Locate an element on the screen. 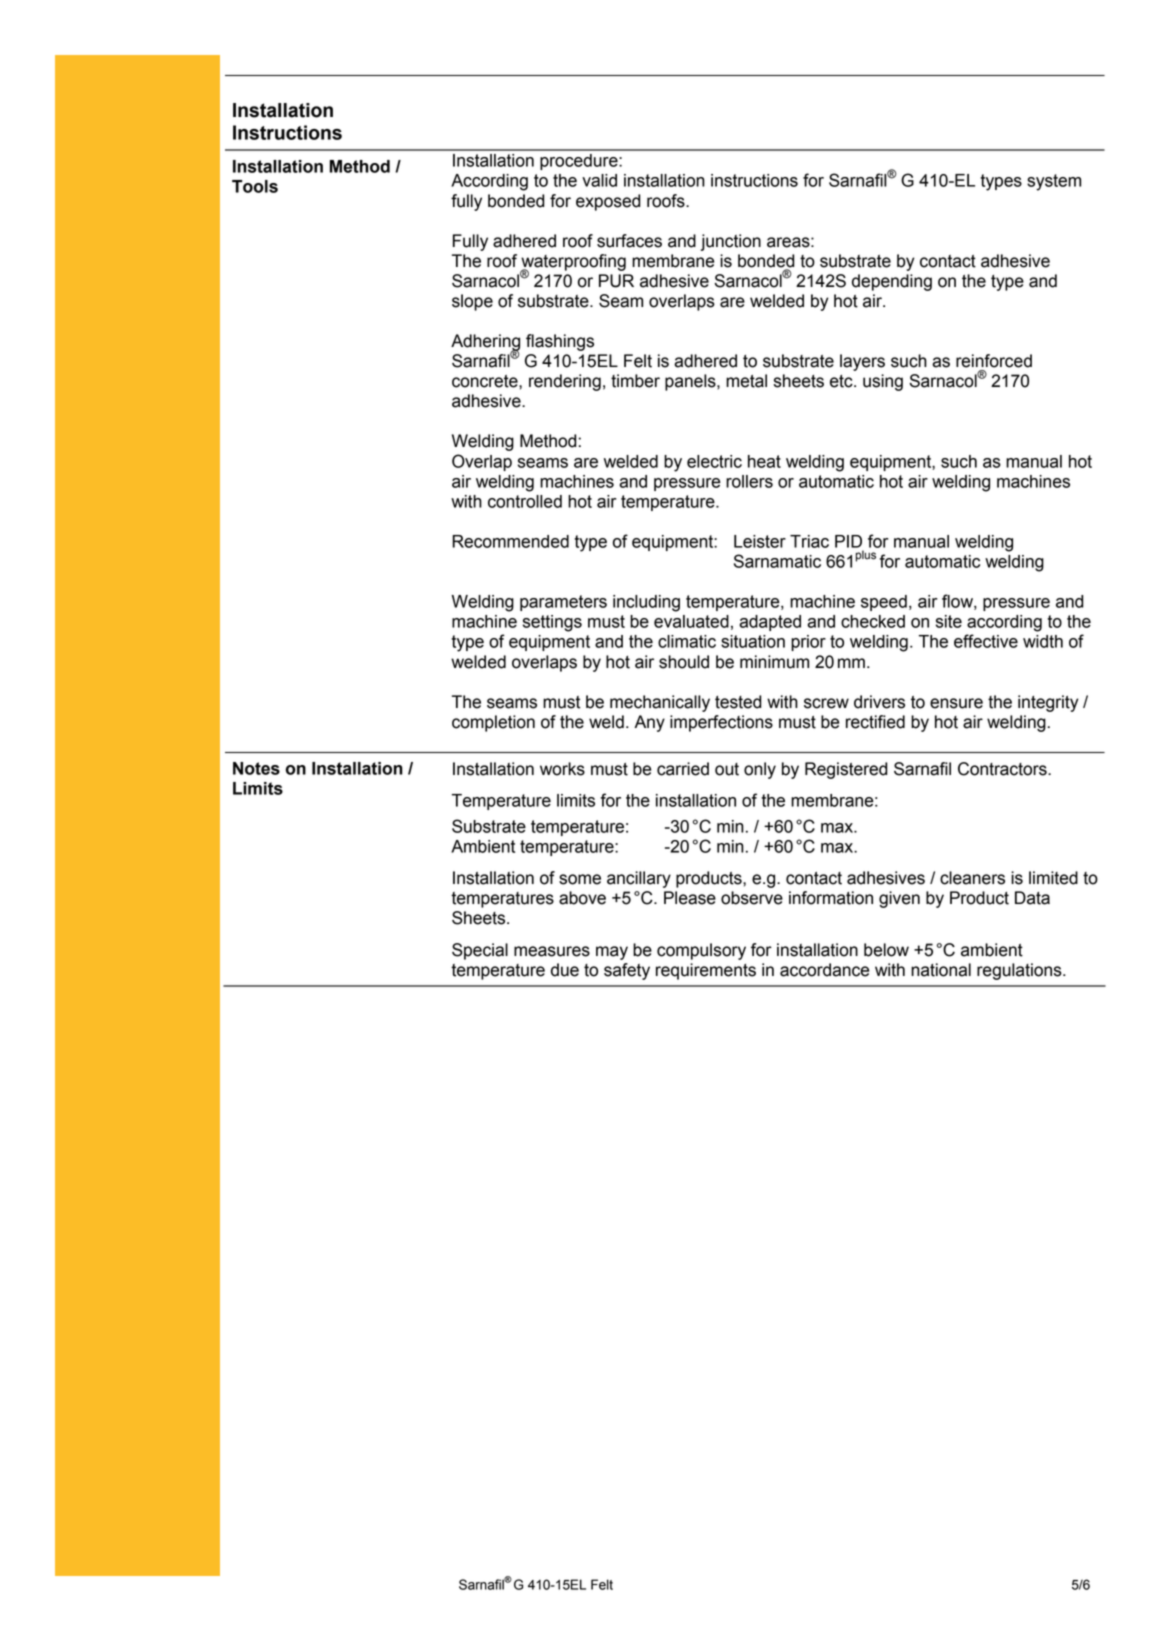 Image resolution: width=1153 pixels, height=1631 pixels. reinforced is located at coordinates (994, 361).
